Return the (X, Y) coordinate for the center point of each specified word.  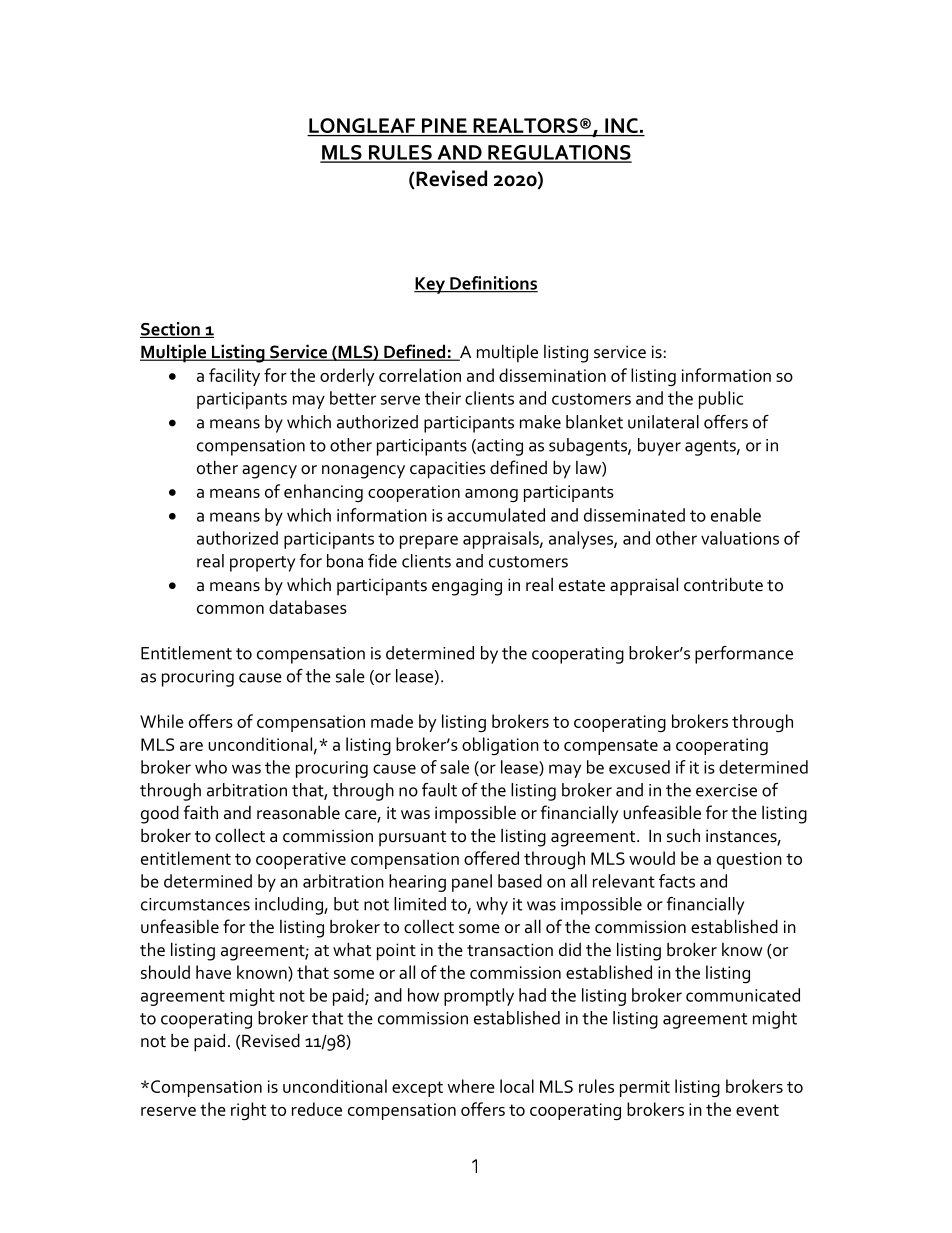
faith (201, 812)
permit (645, 1088)
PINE (444, 125)
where (471, 1086)
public (721, 400)
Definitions (493, 284)
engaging (467, 587)
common (230, 609)
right (248, 1111)
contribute (723, 584)
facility (234, 377)
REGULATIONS (559, 153)
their (443, 398)
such (683, 835)
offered (491, 858)
